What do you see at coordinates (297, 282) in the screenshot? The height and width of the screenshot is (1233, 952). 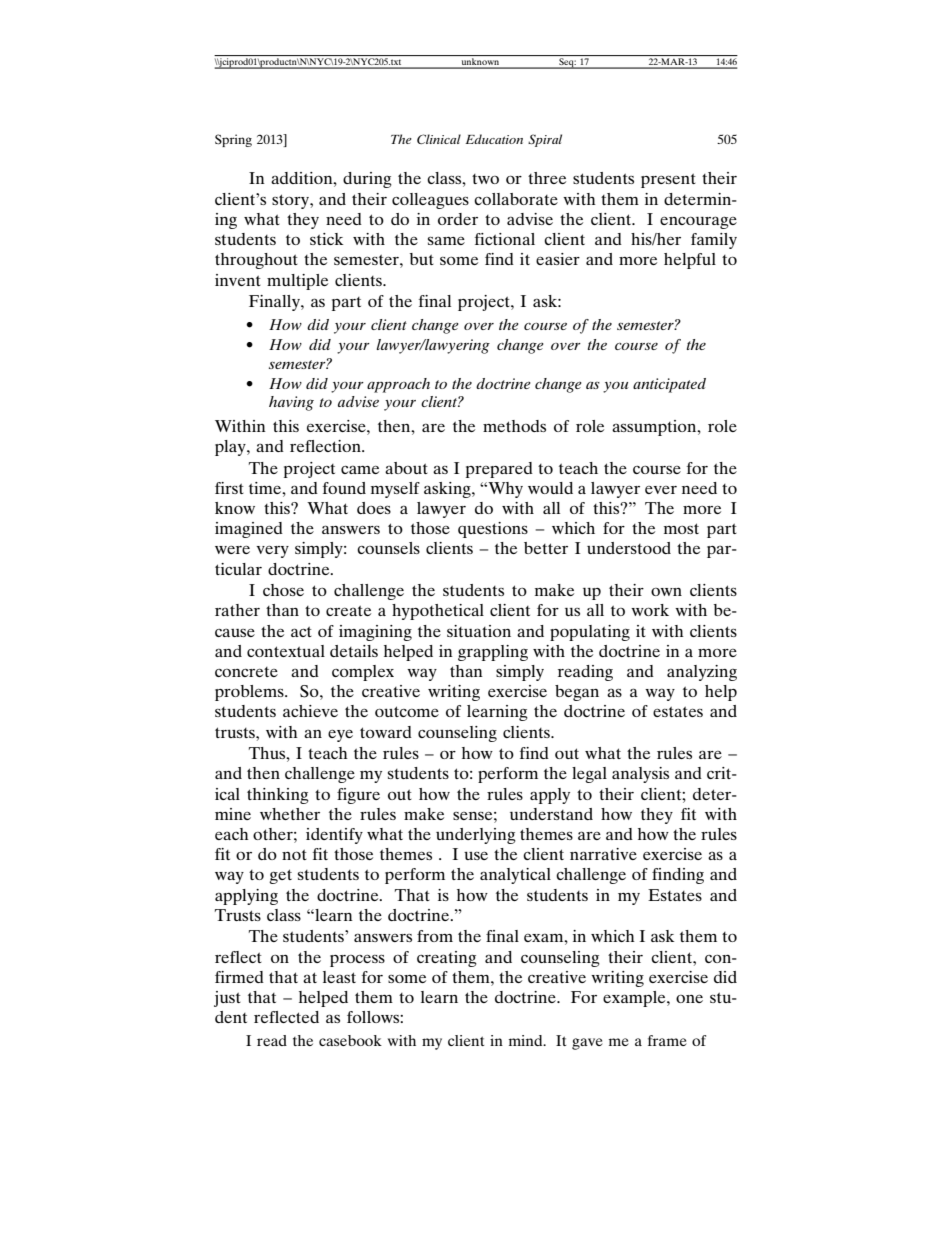 I see `multiple` at bounding box center [297, 282].
